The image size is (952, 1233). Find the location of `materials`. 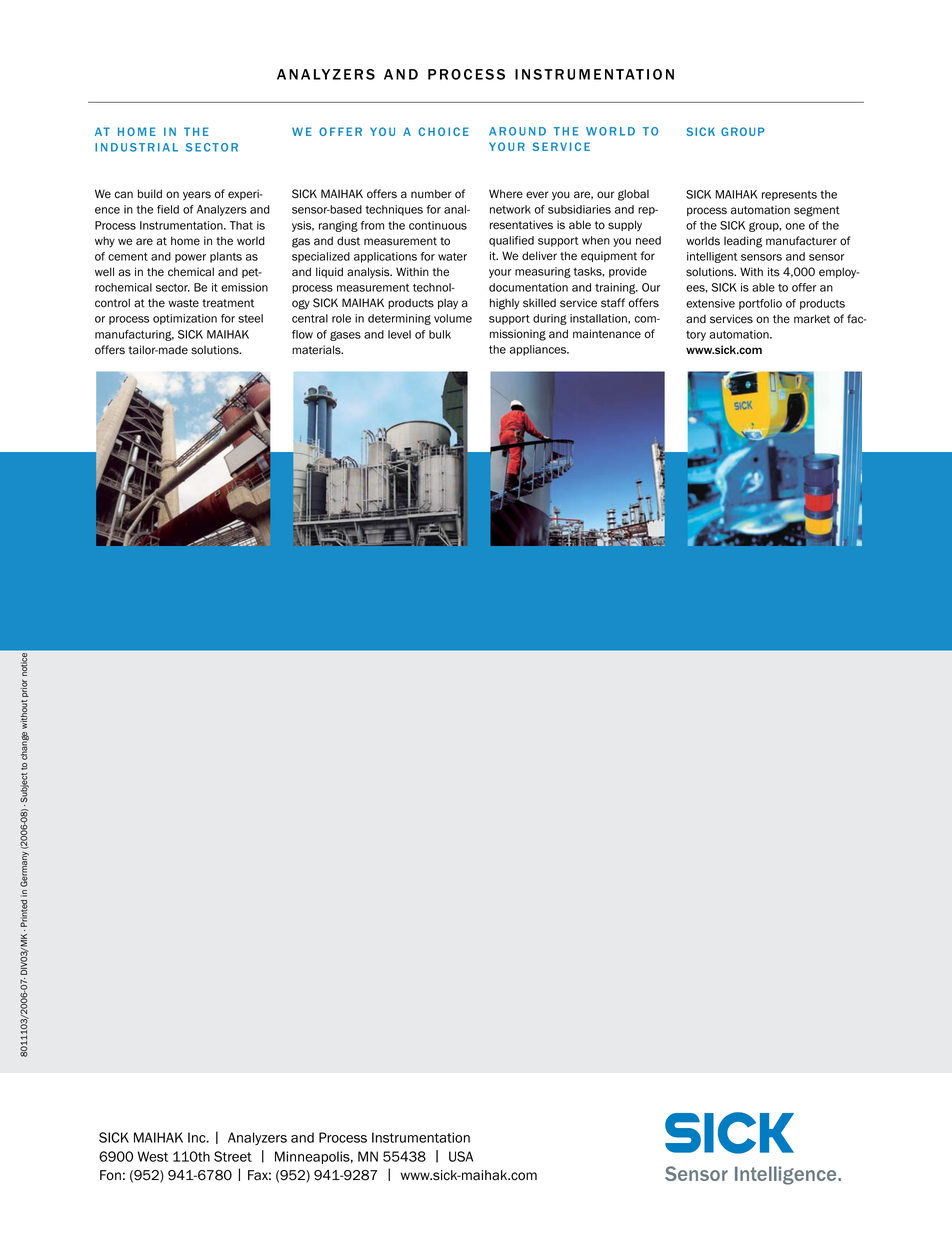

materials is located at coordinates (317, 350).
